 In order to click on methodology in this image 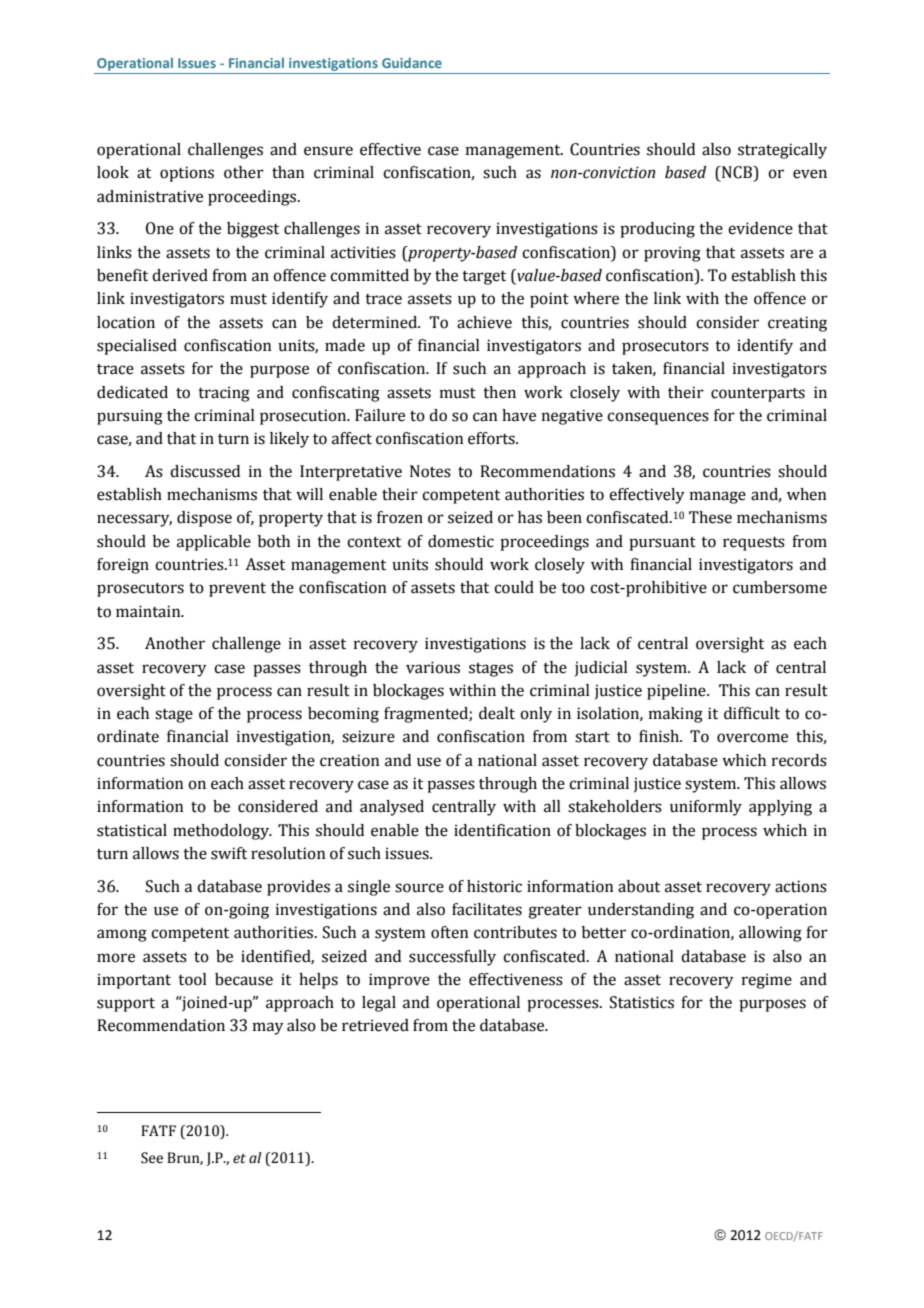, I will do `click(222, 832)`.
